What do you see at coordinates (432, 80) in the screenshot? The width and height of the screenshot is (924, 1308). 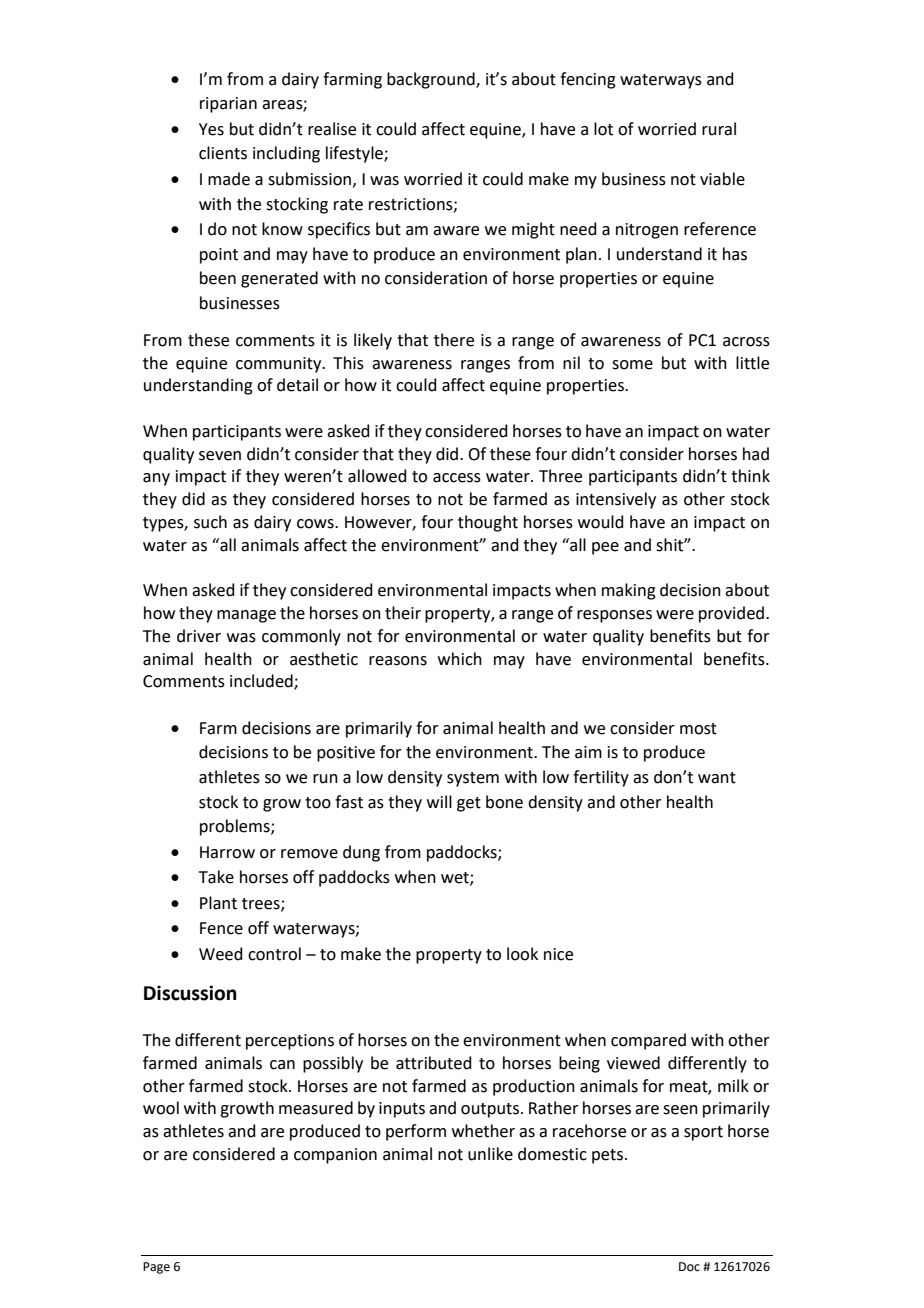 I see `background` at bounding box center [432, 80].
